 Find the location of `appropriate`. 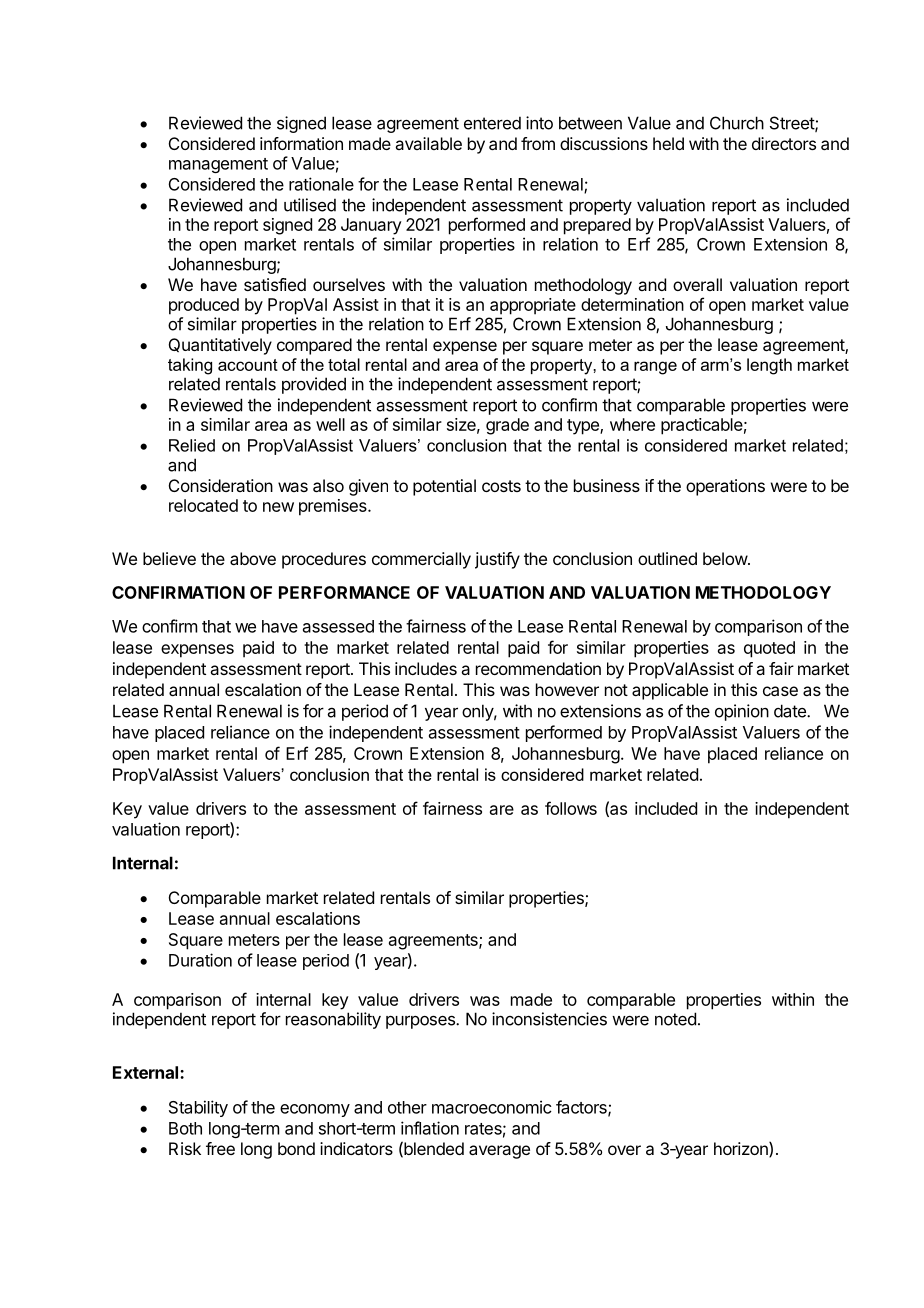

appropriate is located at coordinates (533, 306).
